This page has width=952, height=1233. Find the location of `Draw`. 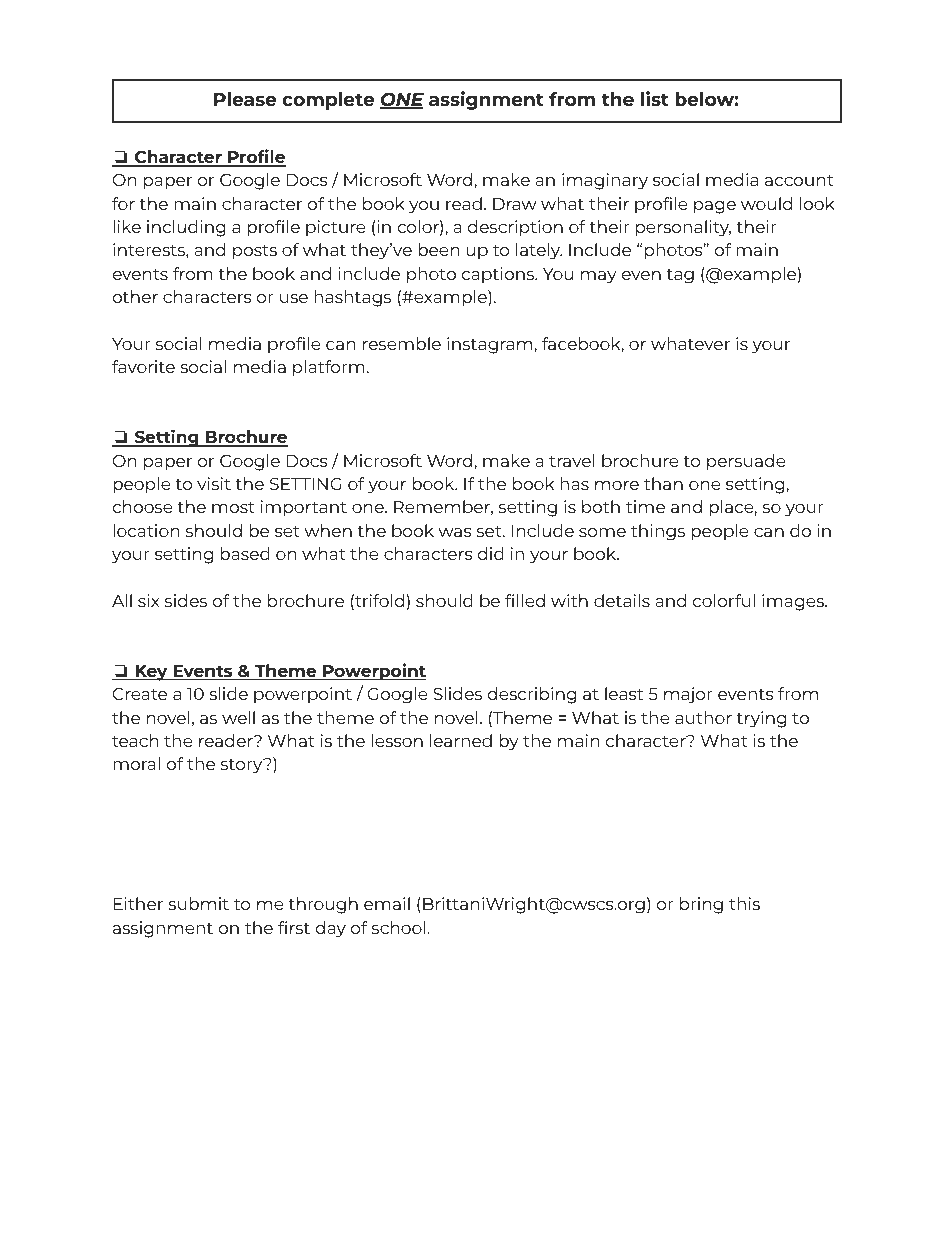

Draw is located at coordinates (515, 204).
